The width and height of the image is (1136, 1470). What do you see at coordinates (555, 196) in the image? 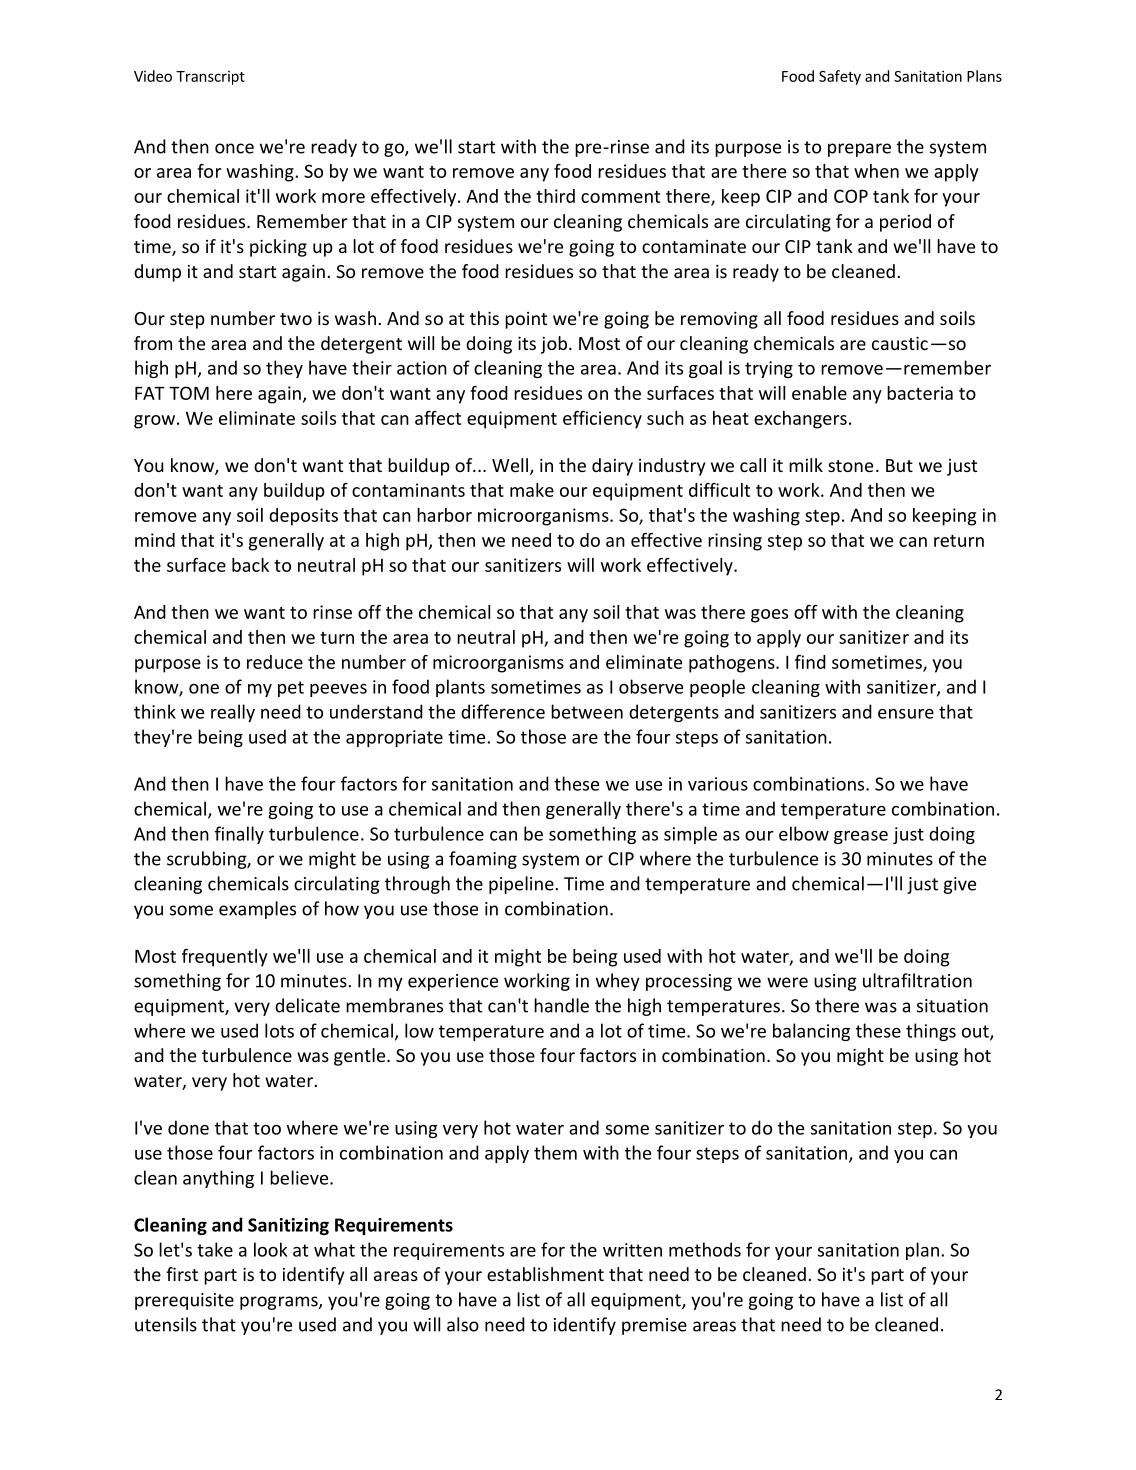
I see `third` at bounding box center [555, 196].
